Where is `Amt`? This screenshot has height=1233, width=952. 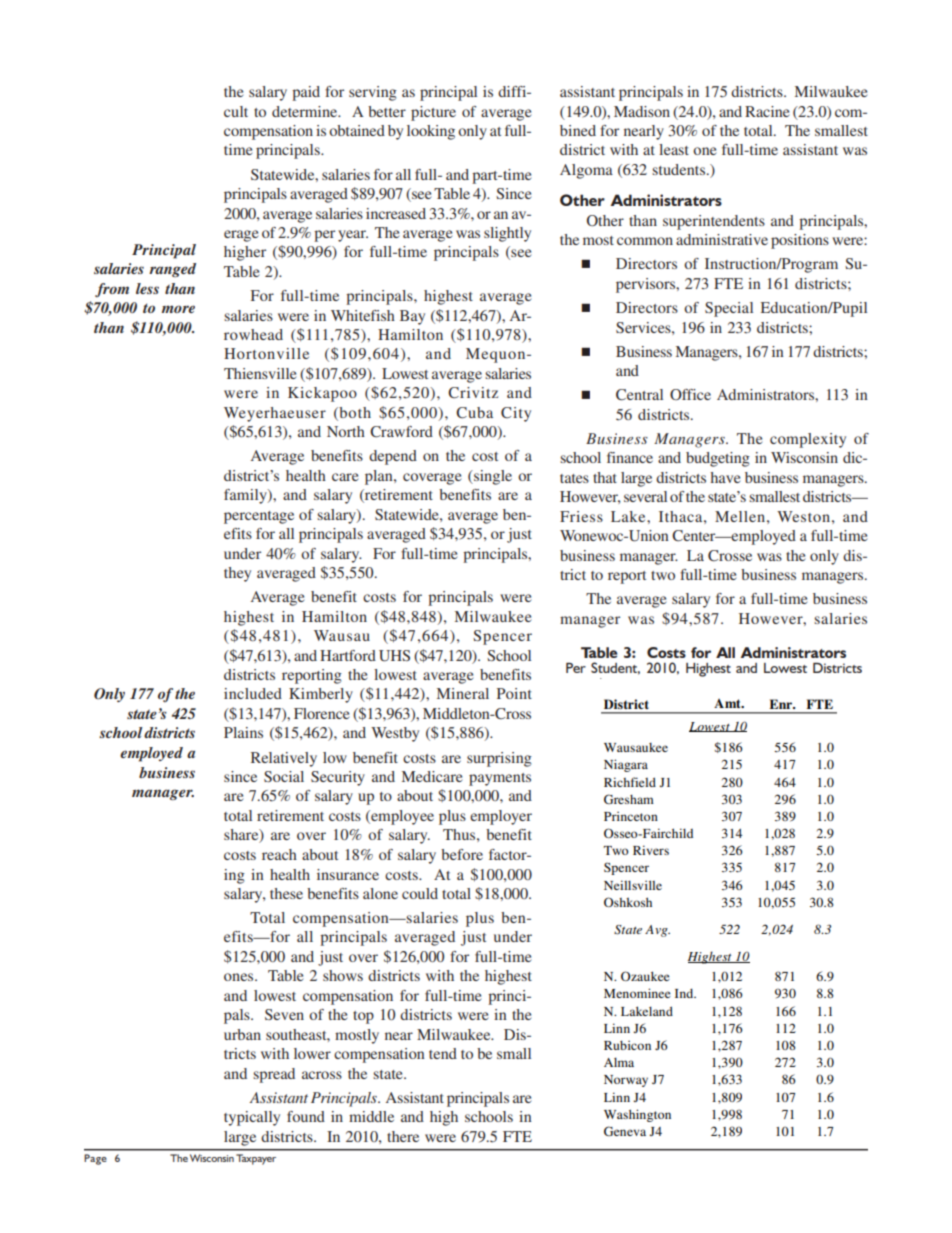 Amt is located at coordinates (728, 703).
